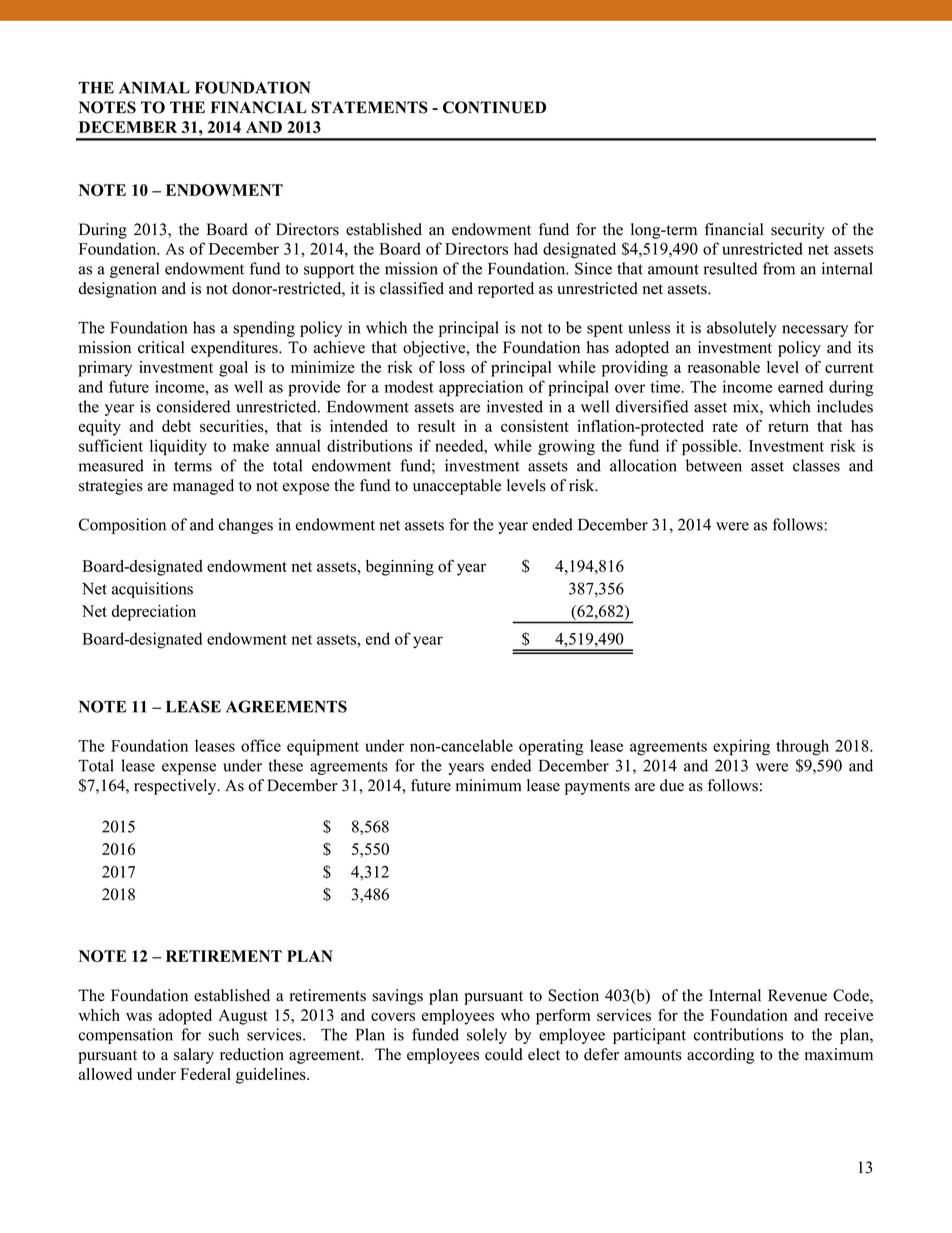 This screenshot has width=952, height=1233. Describe the element at coordinates (551, 747) in the screenshot. I see `operating` at that location.
